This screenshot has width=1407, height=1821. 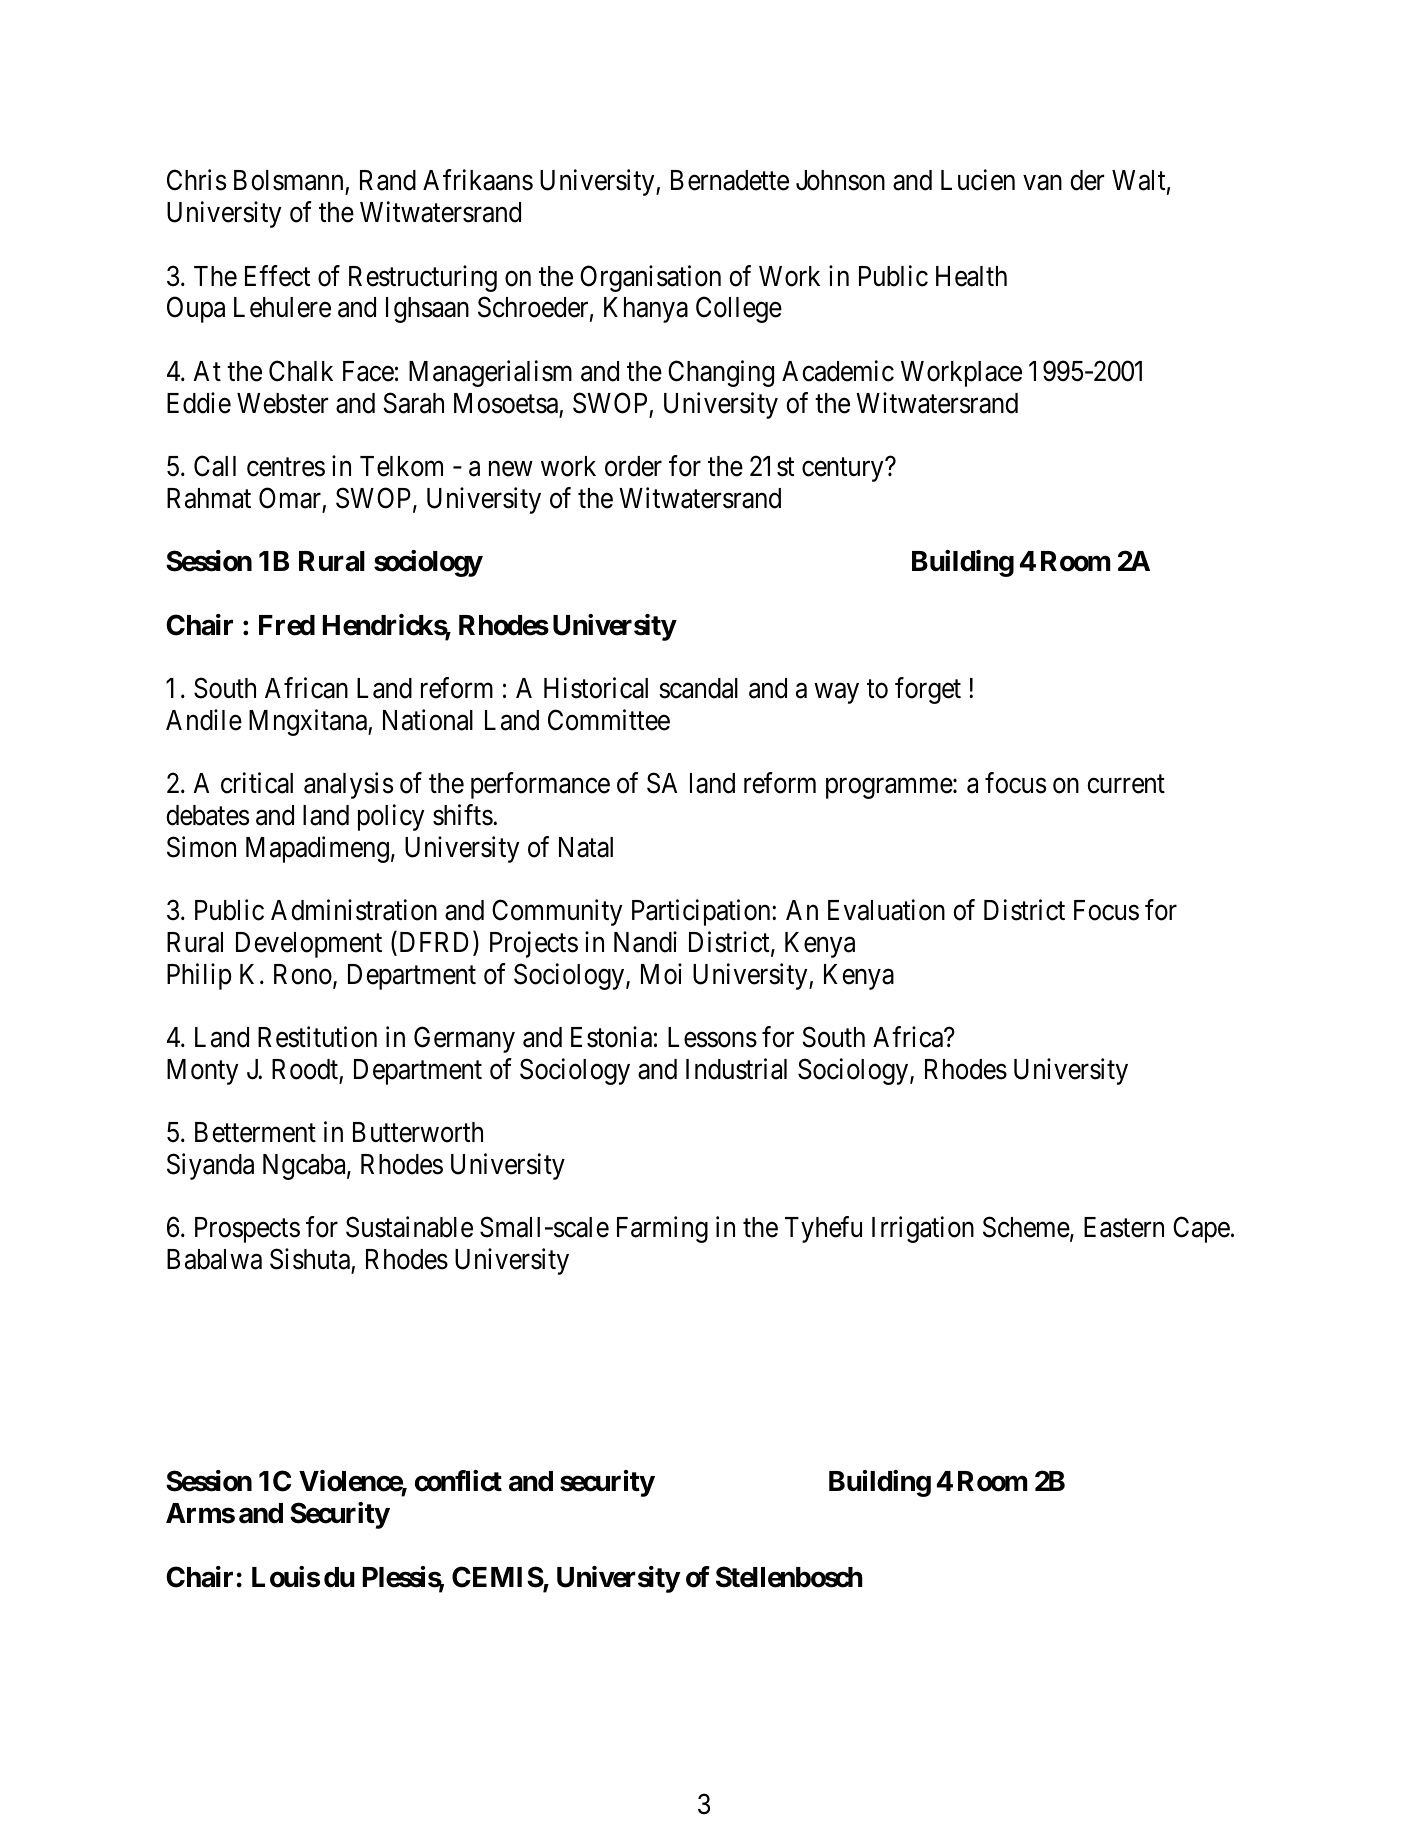 What do you see at coordinates (287, 625) in the screenshot?
I see `Fred` at bounding box center [287, 625].
